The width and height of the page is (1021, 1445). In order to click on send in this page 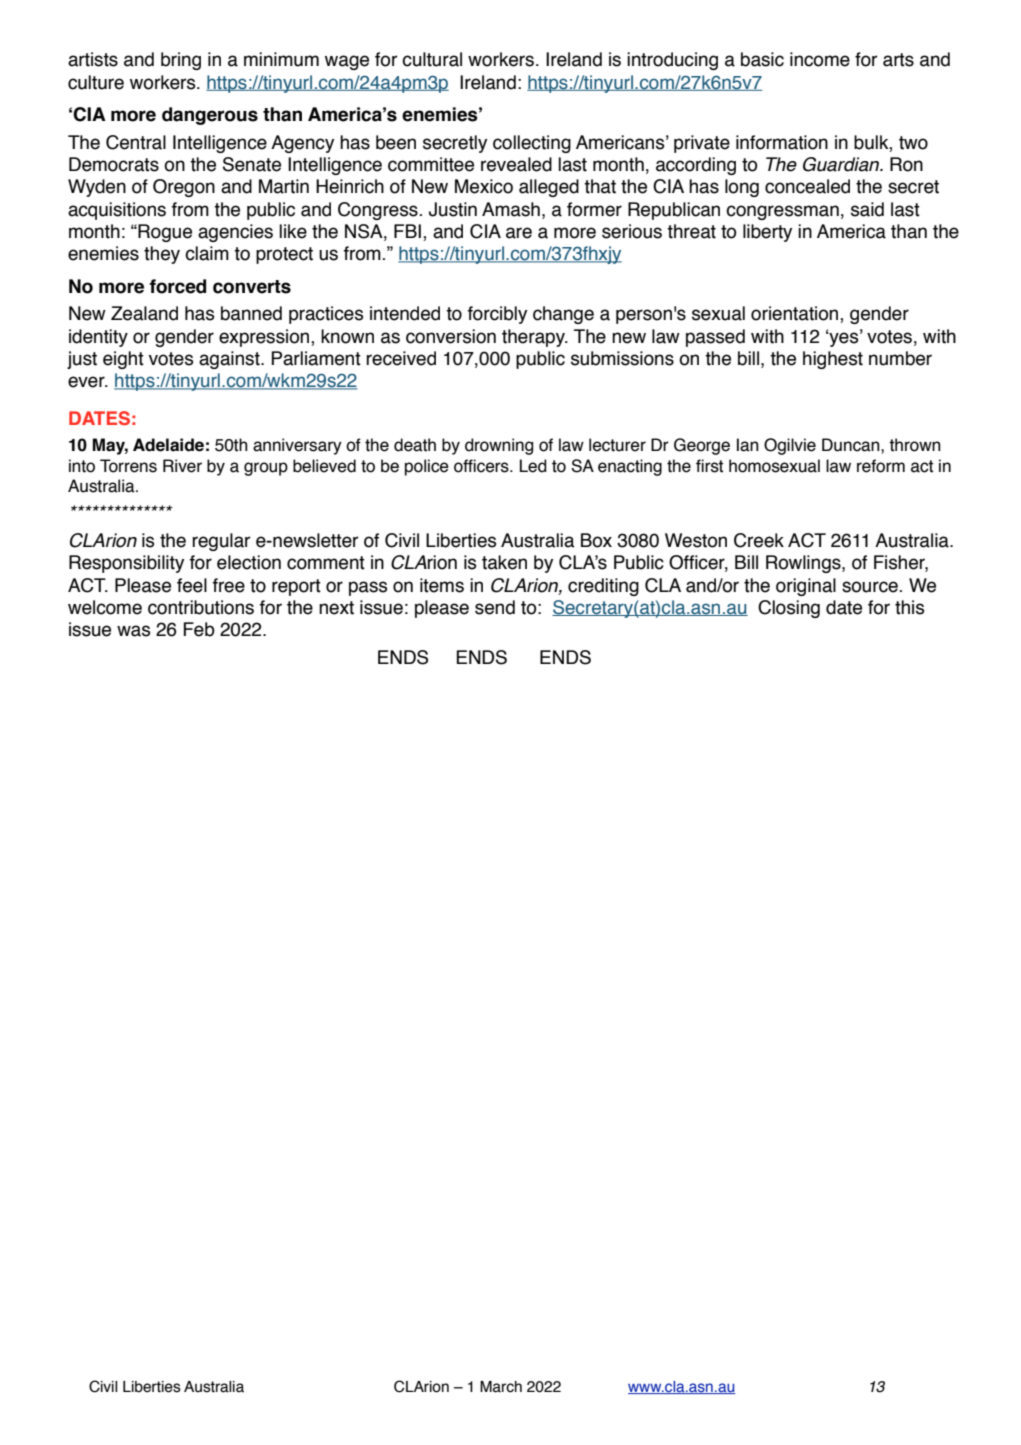, I will do `click(495, 607)`.
